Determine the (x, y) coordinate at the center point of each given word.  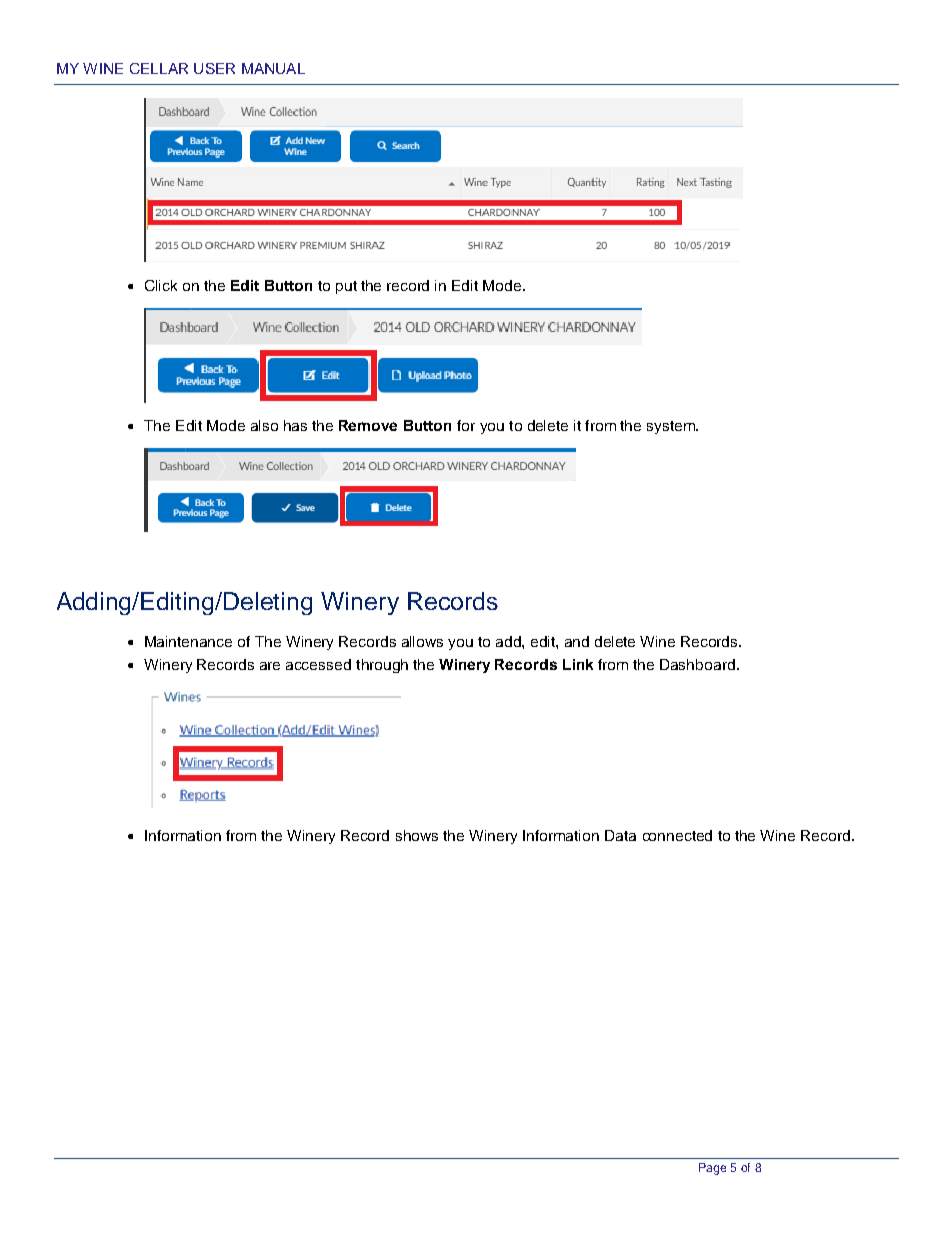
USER (214, 68)
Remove (368, 425)
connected (677, 835)
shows (417, 835)
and (577, 641)
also (264, 425)
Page (712, 1169)
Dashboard (697, 664)
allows (422, 641)
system (672, 427)
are (270, 666)
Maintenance (188, 641)
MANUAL (273, 68)
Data (620, 835)
